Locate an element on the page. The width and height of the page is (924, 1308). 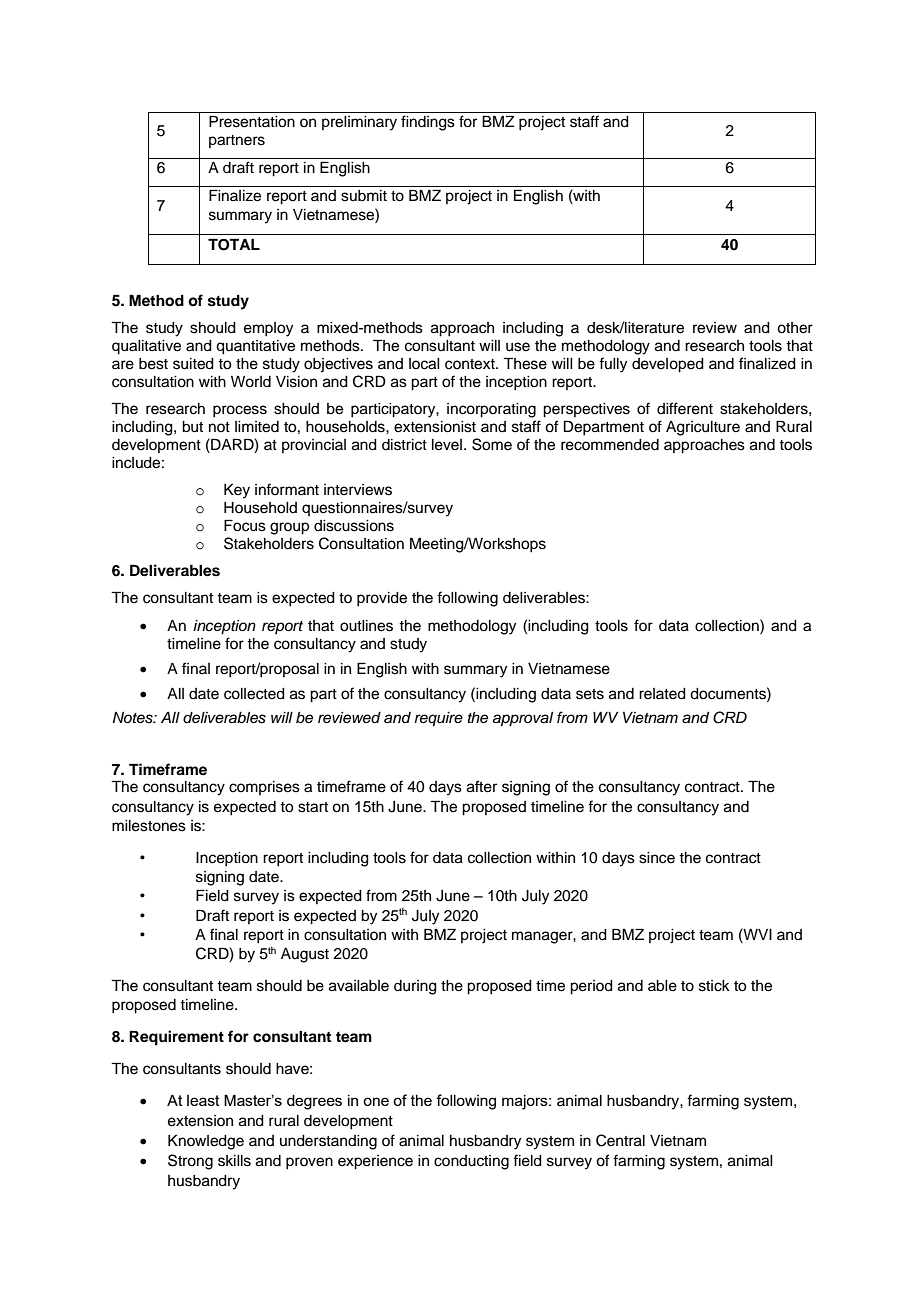
conducting is located at coordinates (471, 1162).
